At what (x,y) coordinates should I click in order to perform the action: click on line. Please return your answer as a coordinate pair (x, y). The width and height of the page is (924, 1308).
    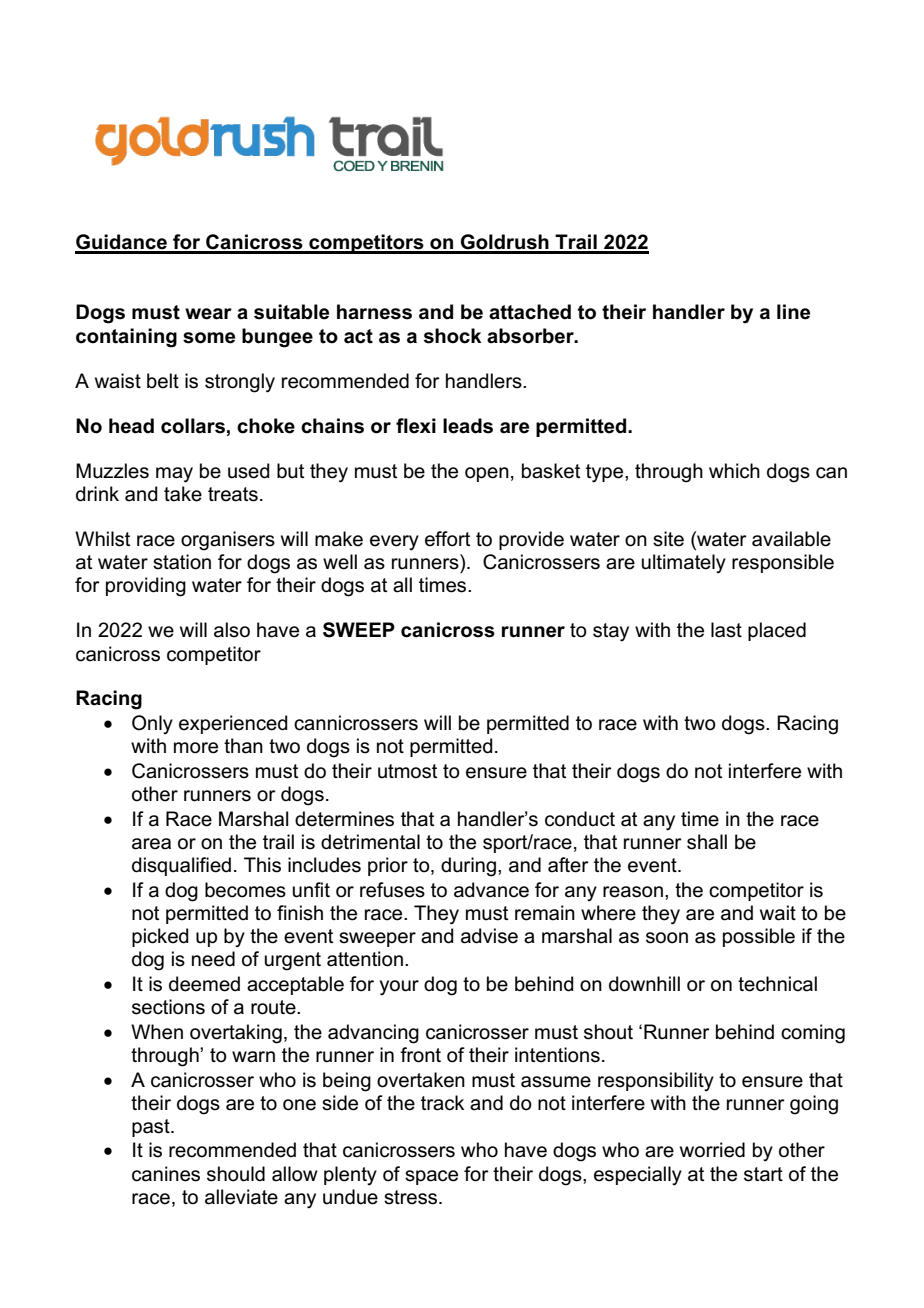
    Looking at the image, I should click on (793, 312).
